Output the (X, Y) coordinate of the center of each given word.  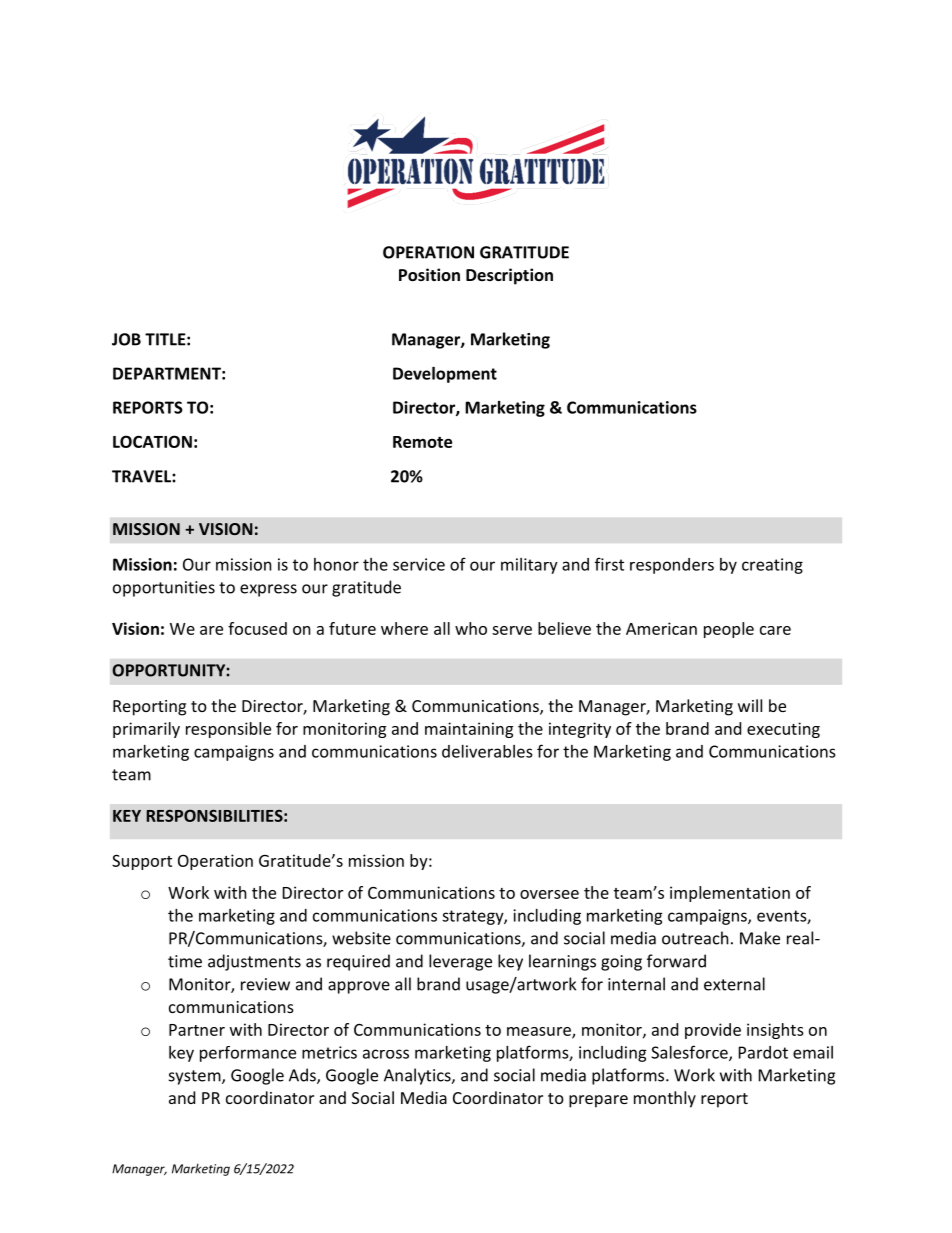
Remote (422, 442)
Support (142, 862)
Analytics (418, 1076)
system (196, 1077)
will (750, 705)
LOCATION (152, 441)
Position (429, 274)
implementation (730, 894)
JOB (126, 339)
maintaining (469, 730)
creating (772, 566)
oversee (549, 894)
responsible (228, 730)
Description (509, 276)
